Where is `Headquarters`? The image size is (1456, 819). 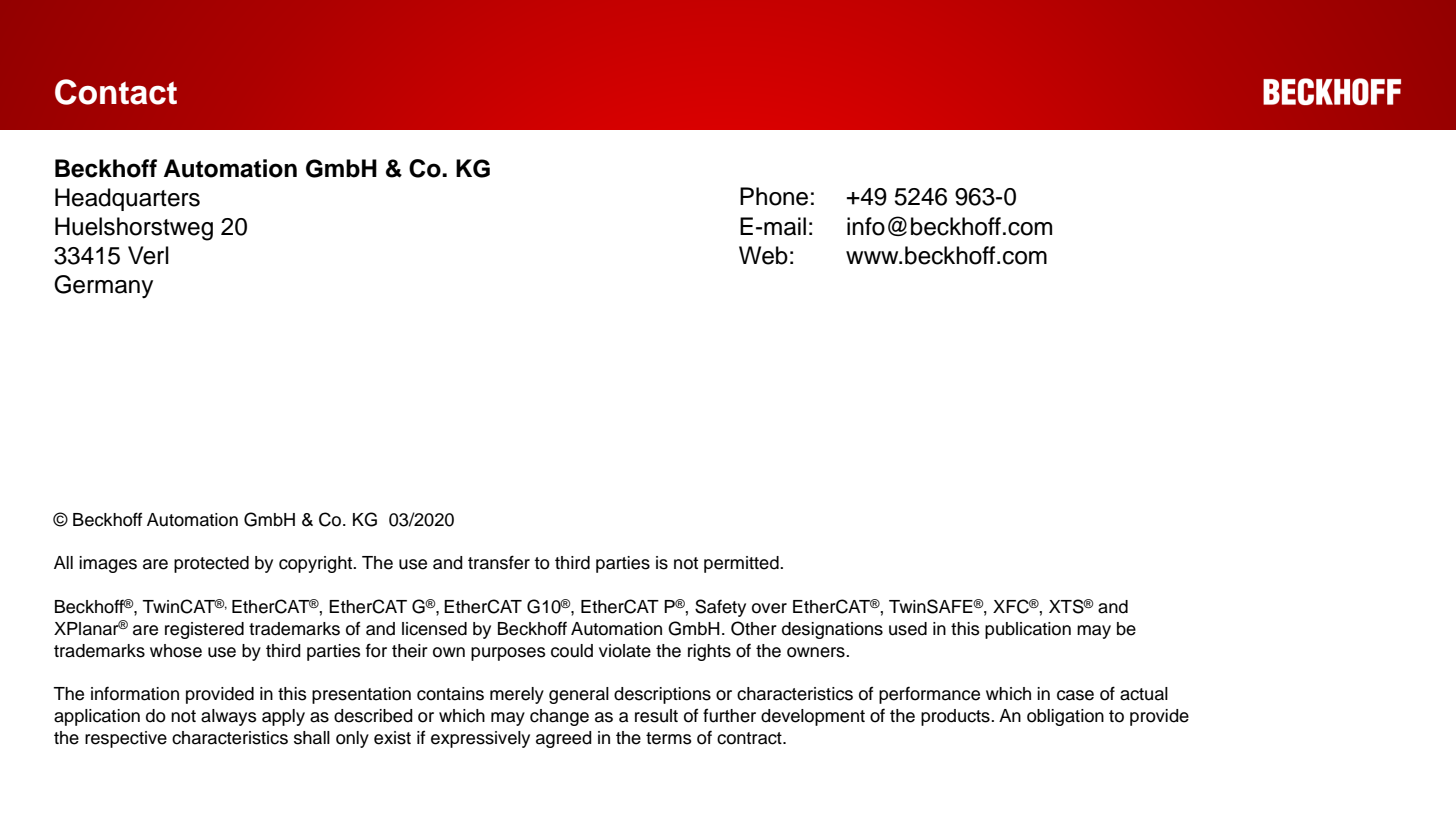
Headquarters is located at coordinates (127, 199).
